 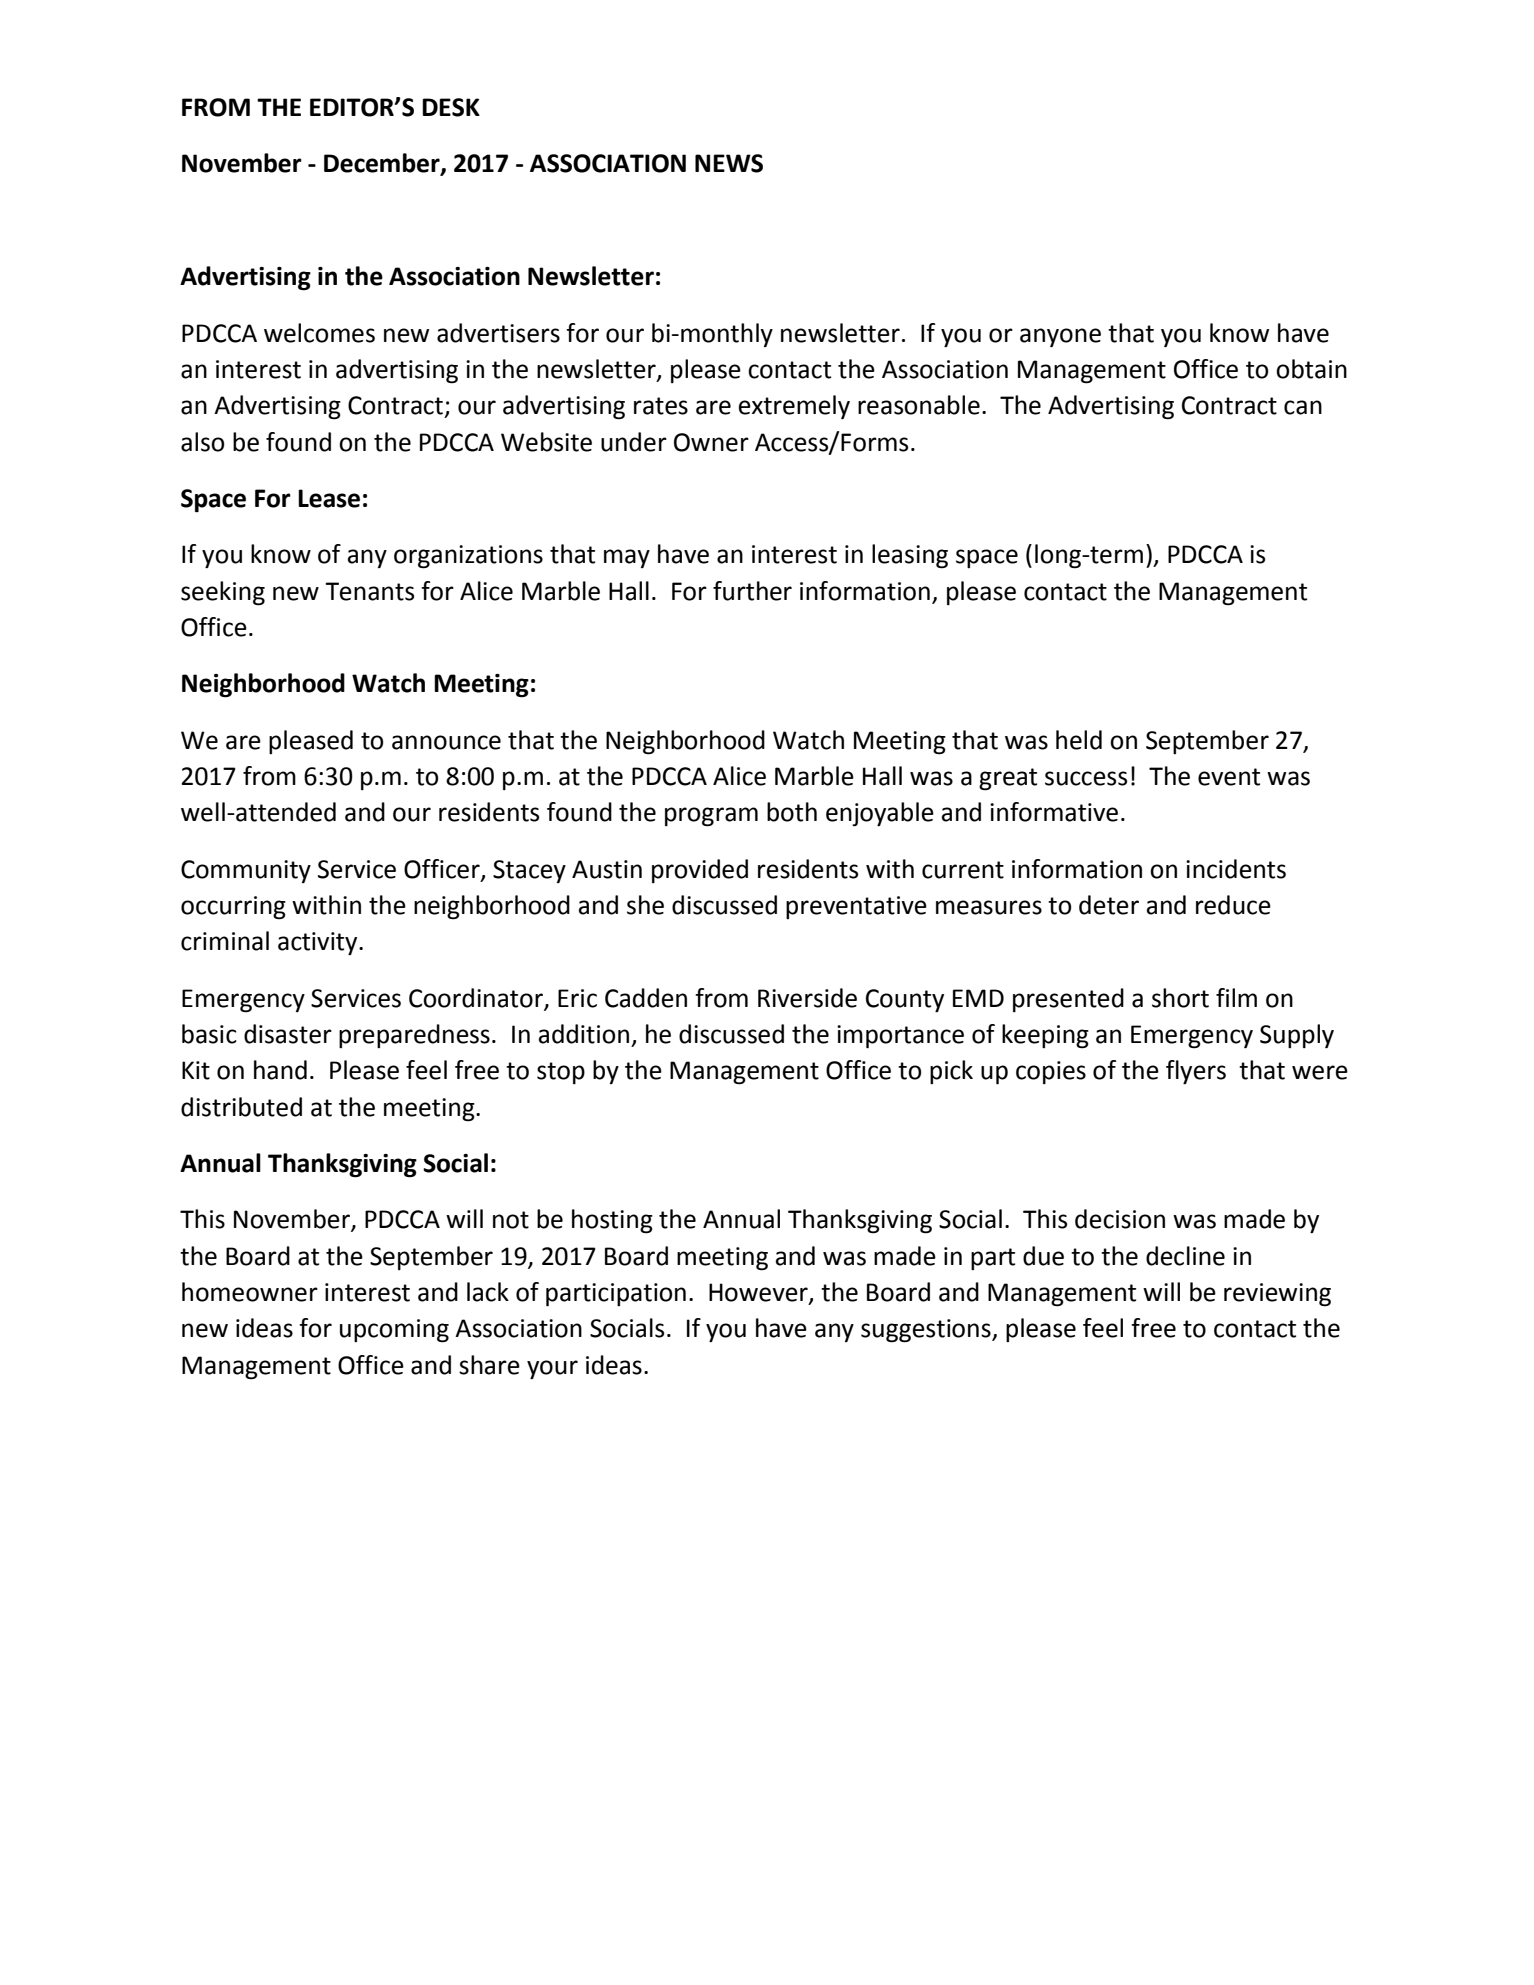 What do you see at coordinates (319, 333) in the document?
I see `welcomes` at bounding box center [319, 333].
